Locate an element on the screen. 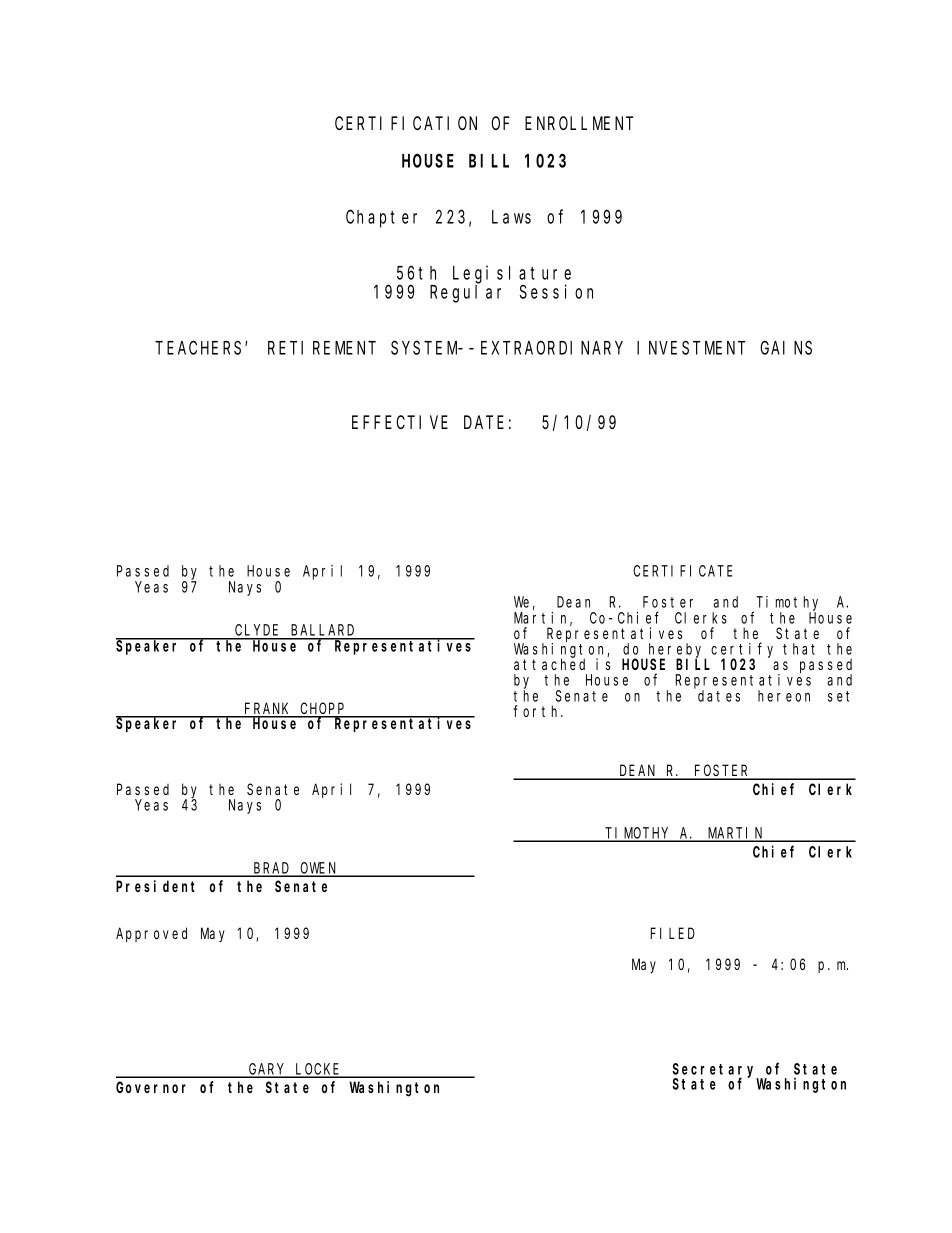 The image size is (952, 1233). RETIREMENT is located at coordinates (322, 348).
